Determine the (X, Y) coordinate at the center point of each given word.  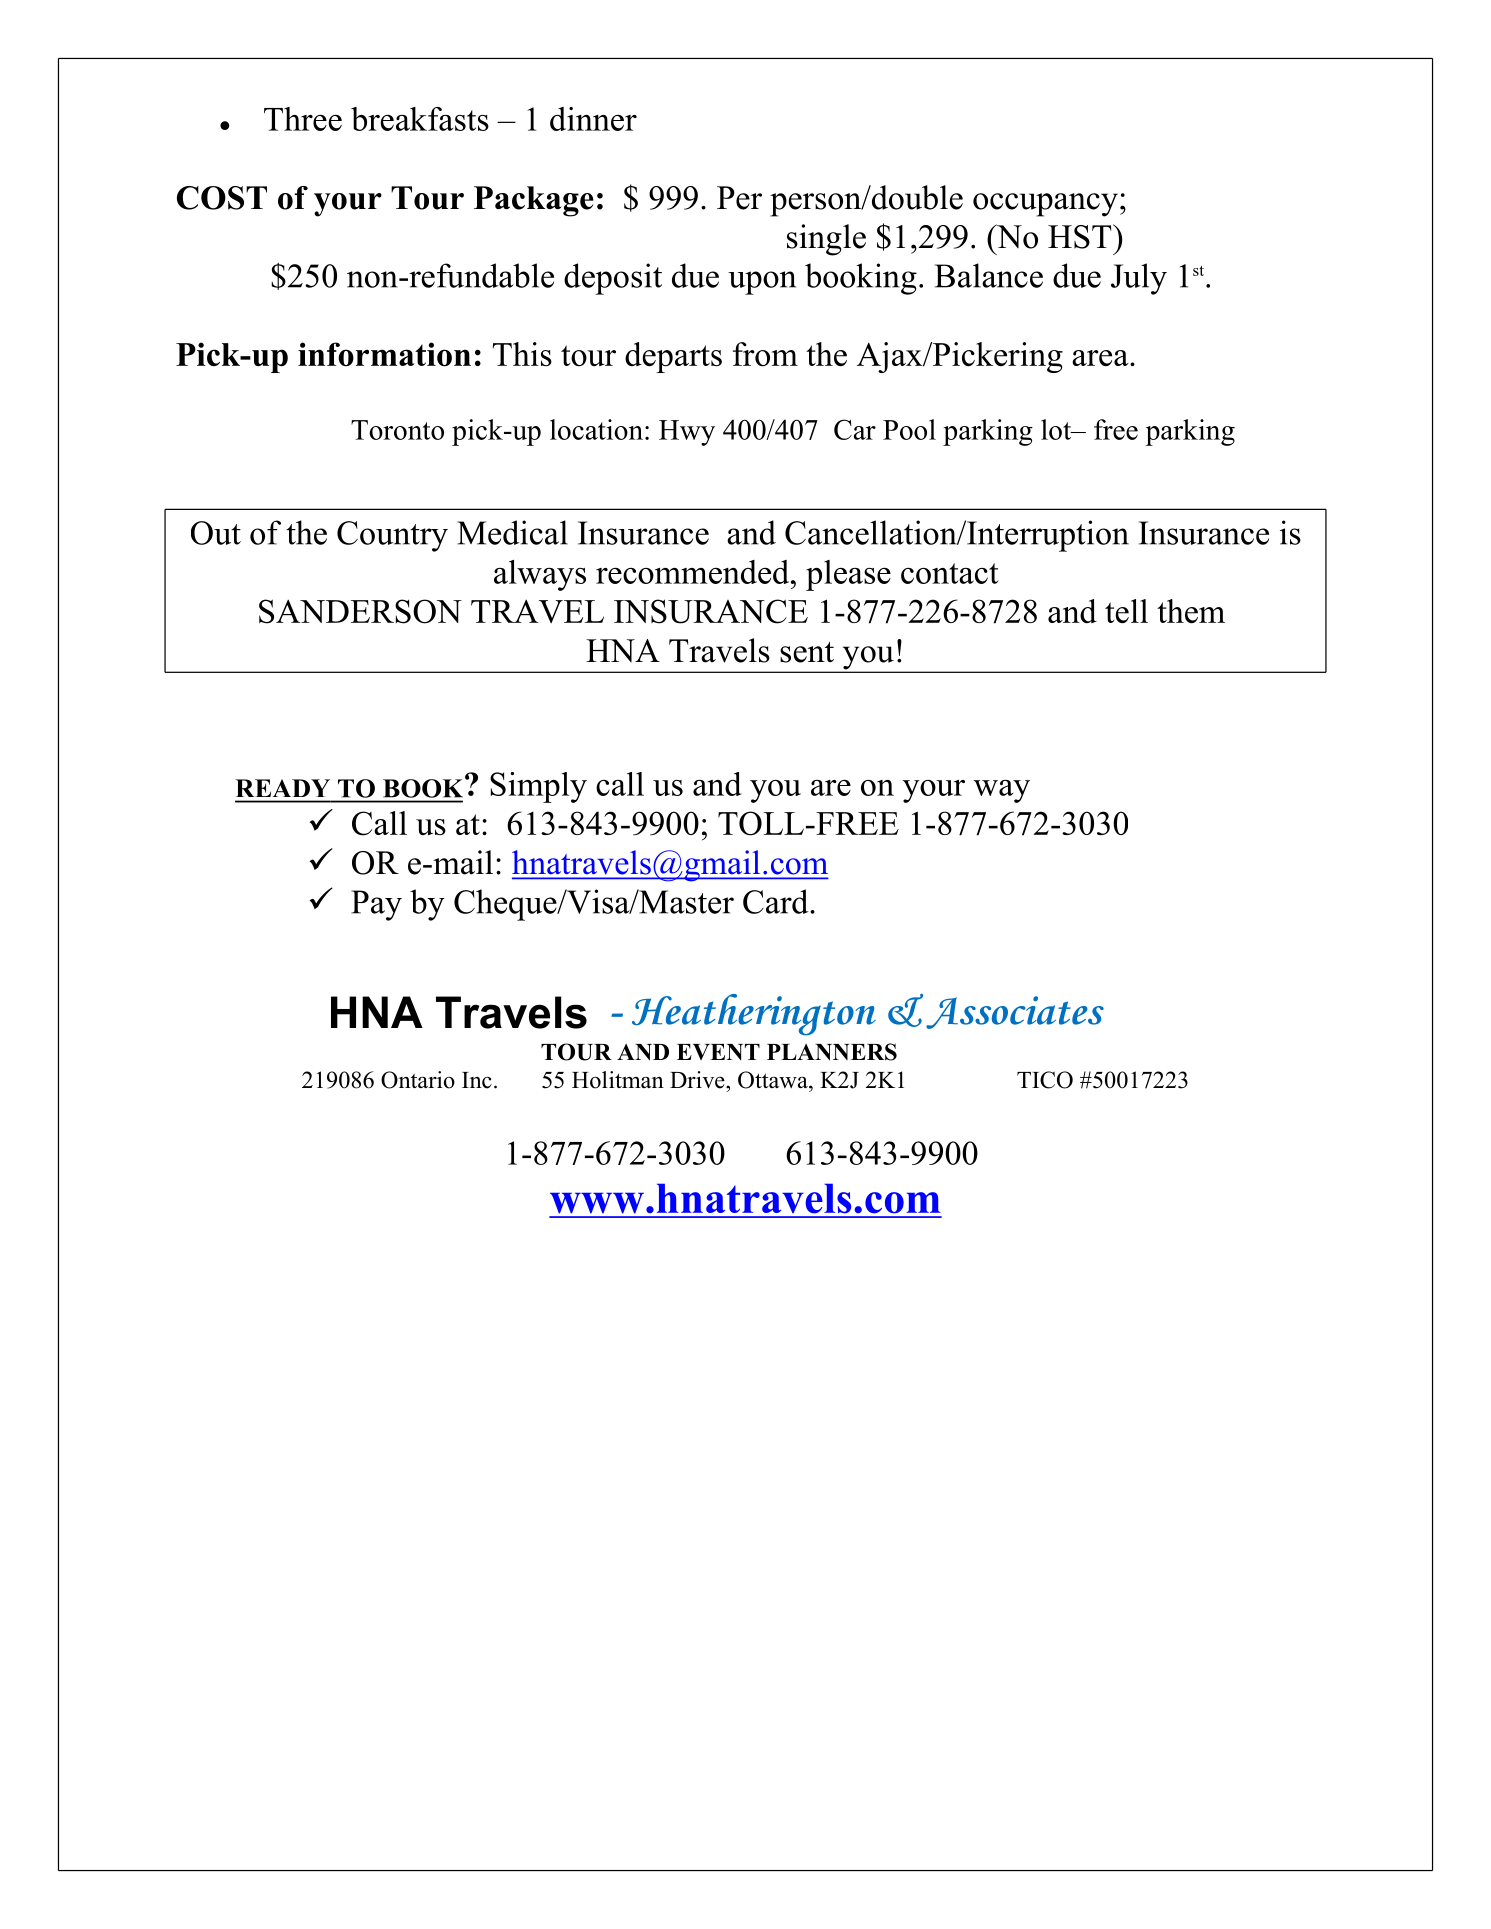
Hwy (687, 433)
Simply (538, 787)
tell (1126, 611)
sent (807, 652)
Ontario (418, 1080)
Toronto (397, 430)
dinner (593, 119)
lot (1057, 429)
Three (303, 119)
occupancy (1045, 205)
